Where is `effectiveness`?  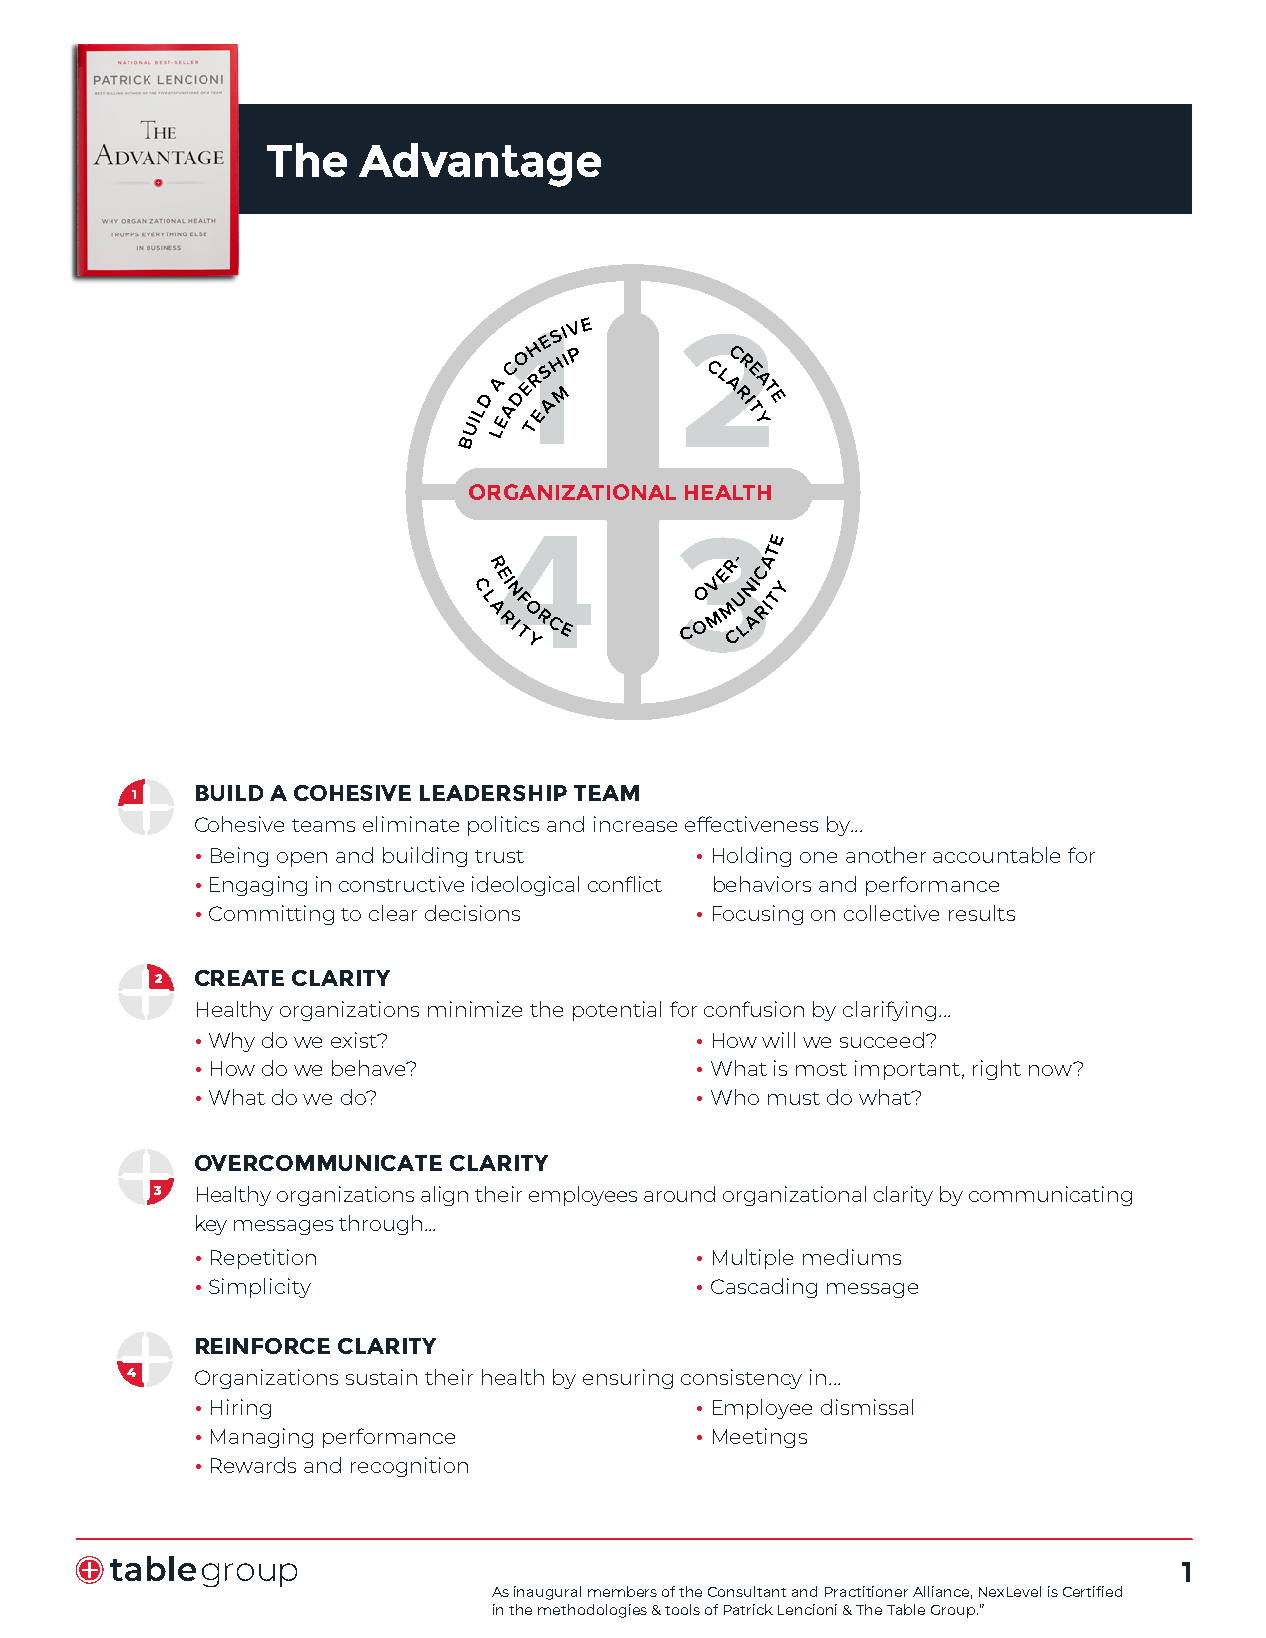 effectiveness is located at coordinates (751, 824).
